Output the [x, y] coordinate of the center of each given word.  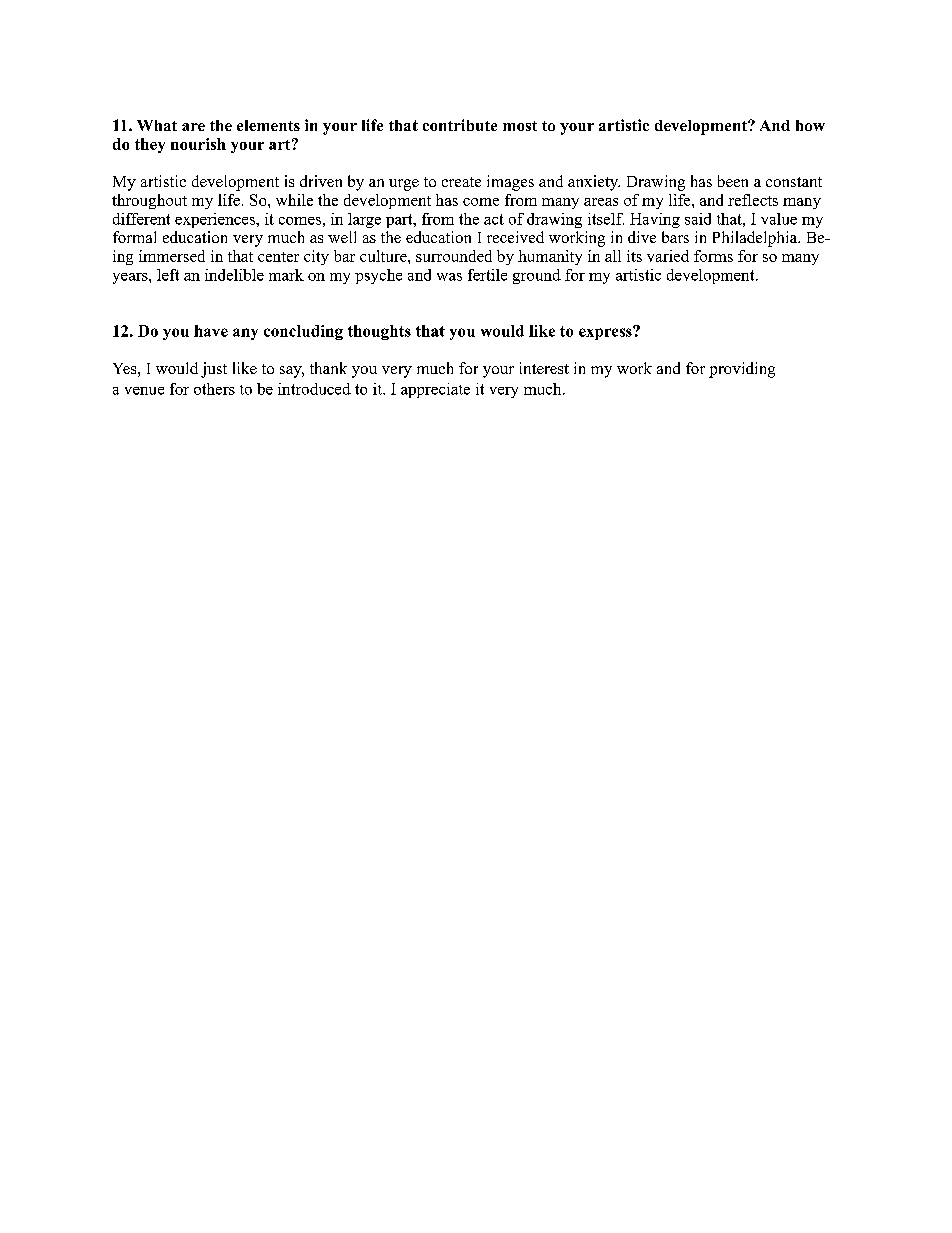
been [733, 181]
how [810, 125]
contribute [460, 125]
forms [713, 256]
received [515, 237]
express [606, 333]
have [211, 331]
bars [675, 237]
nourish [198, 144]
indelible [234, 275]
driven [321, 181]
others [214, 389]
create [461, 182]
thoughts [379, 332]
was [449, 277]
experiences [216, 220]
